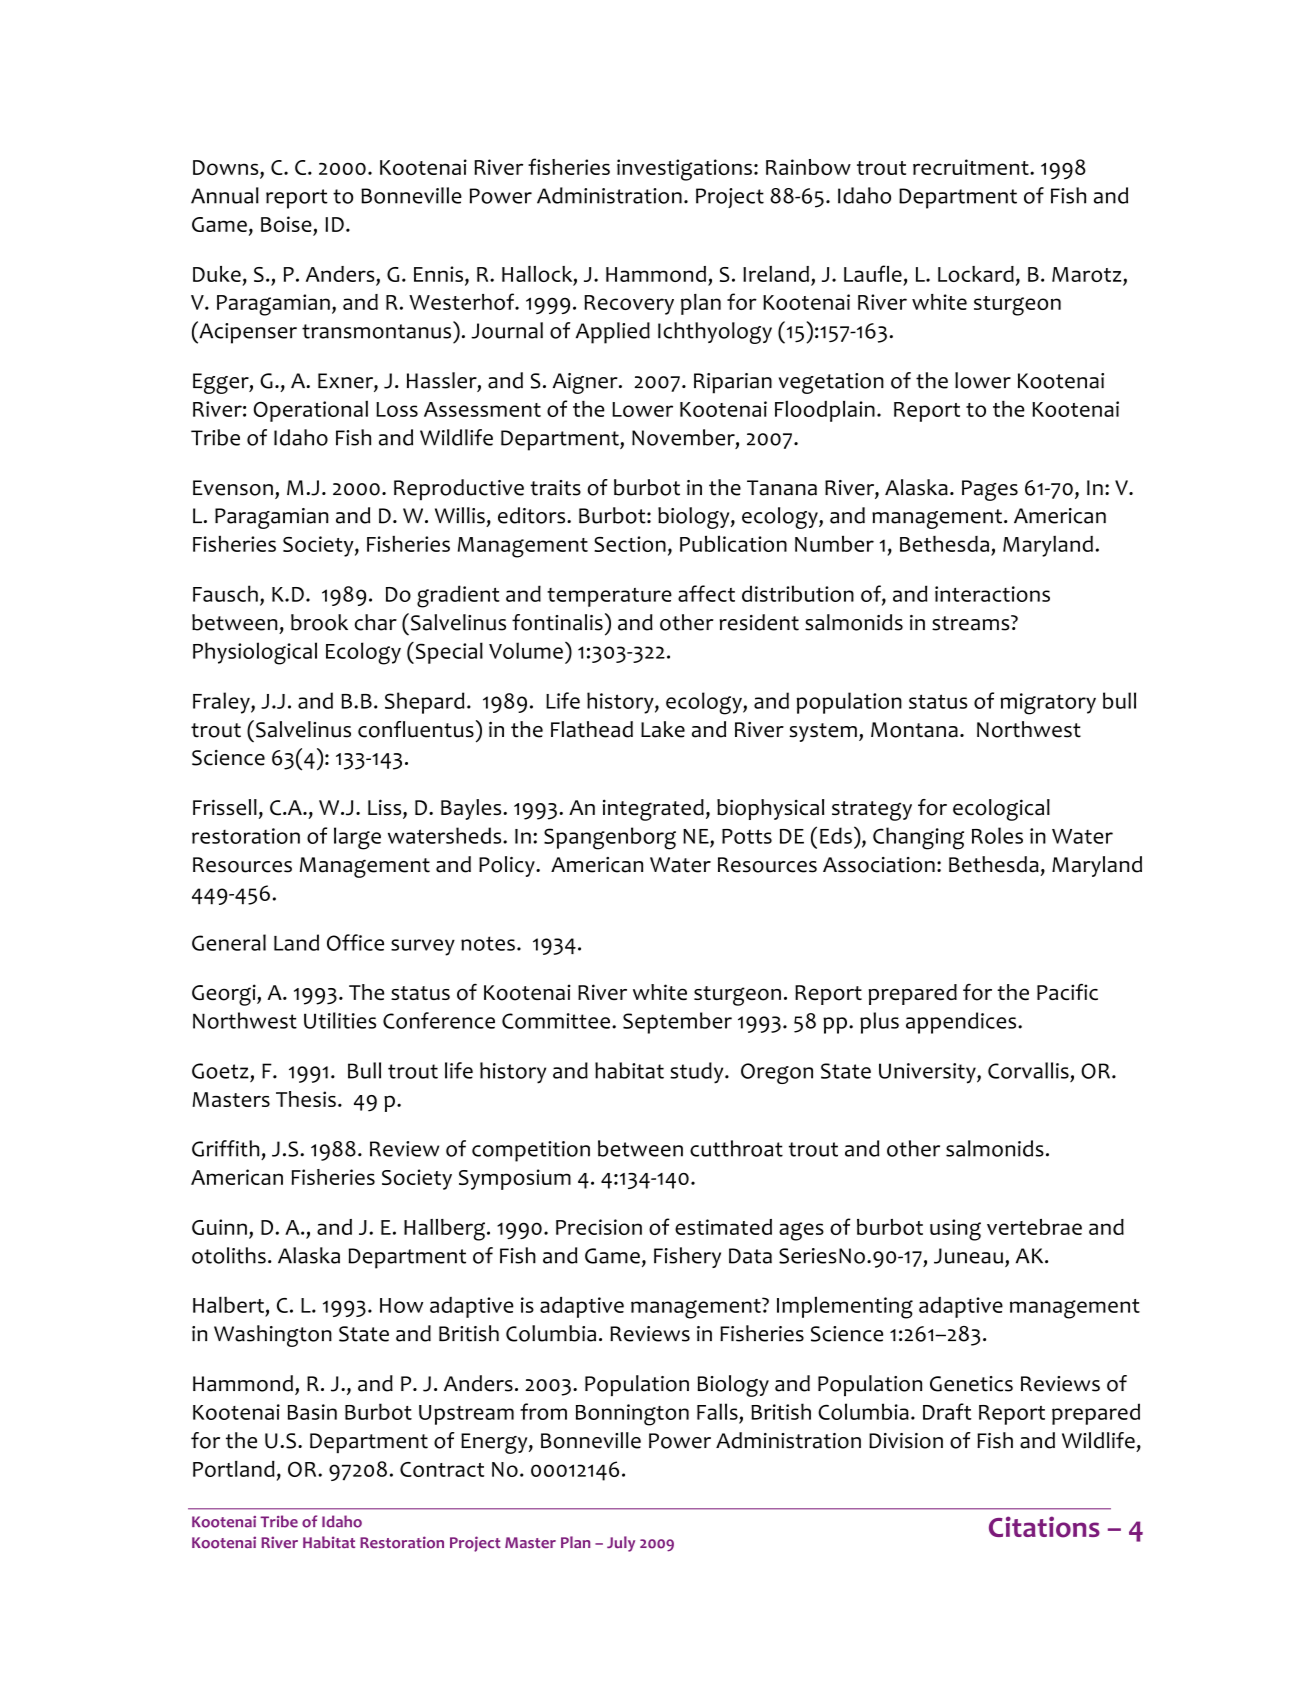 The height and width of the screenshot is (1681, 1299). Describe the element at coordinates (1044, 1527) in the screenshot. I see `Citations` at that location.
